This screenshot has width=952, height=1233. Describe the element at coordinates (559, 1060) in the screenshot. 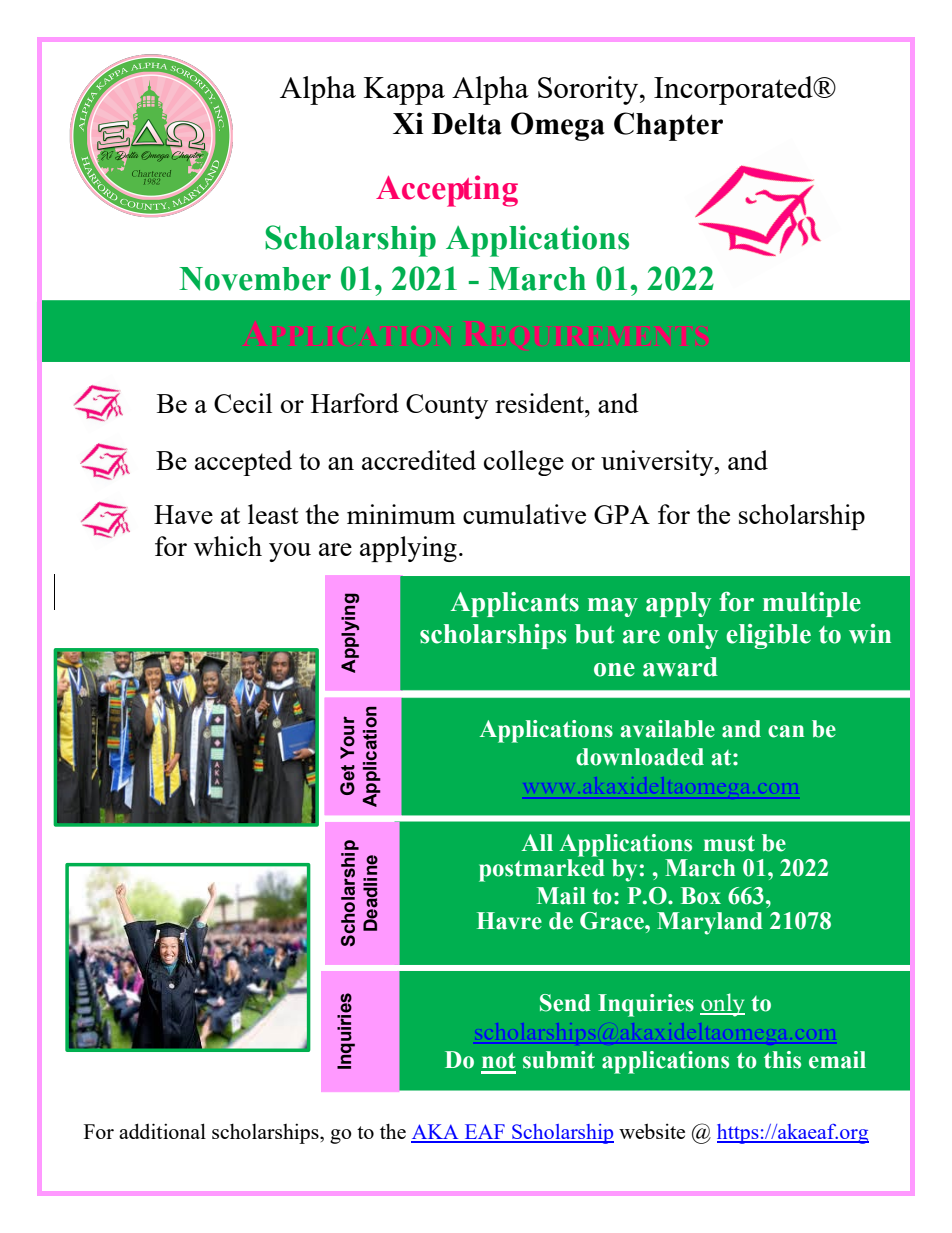

I see `submit` at that location.
